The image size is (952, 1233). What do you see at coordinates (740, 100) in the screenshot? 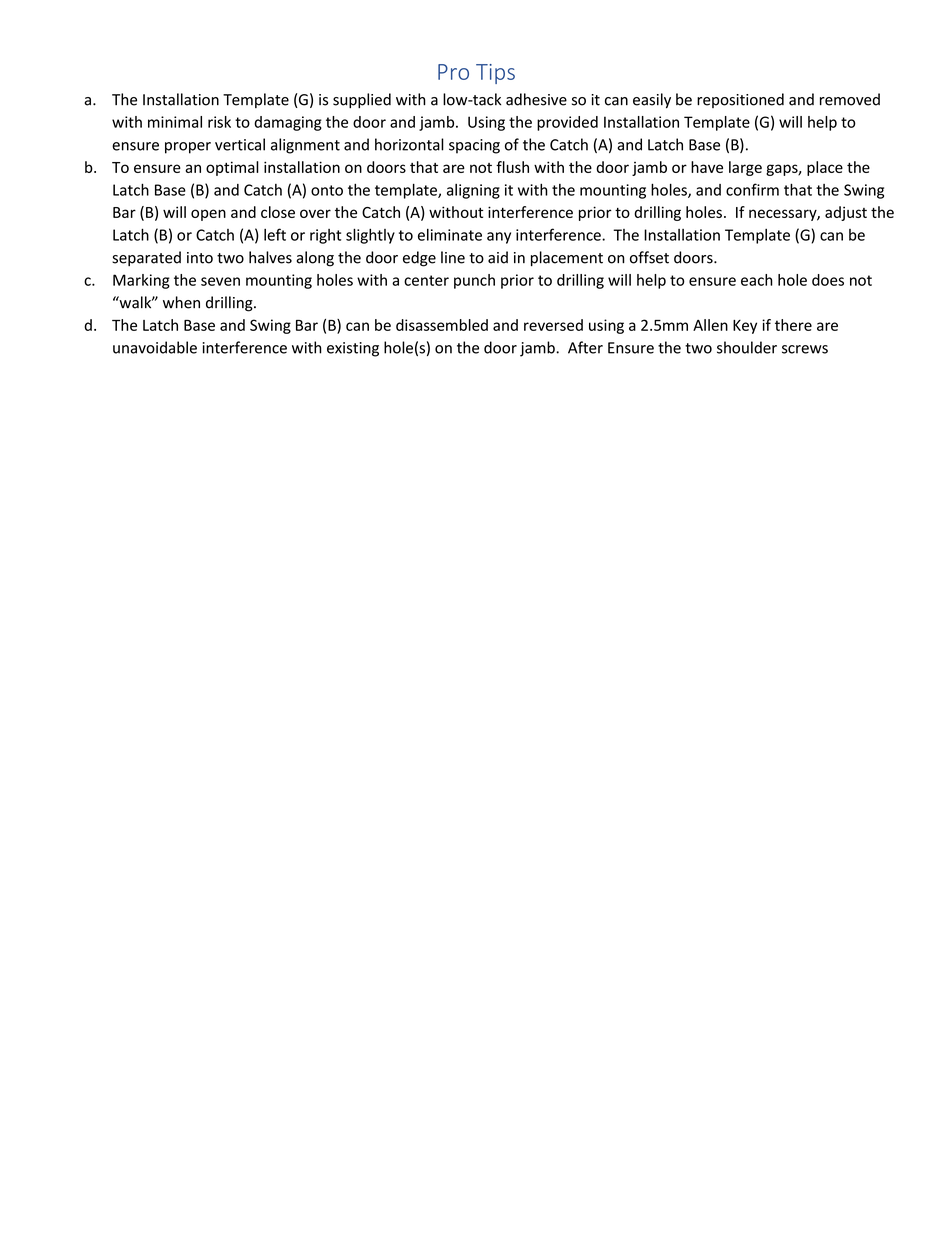
I see `repositioned` at bounding box center [740, 100].
